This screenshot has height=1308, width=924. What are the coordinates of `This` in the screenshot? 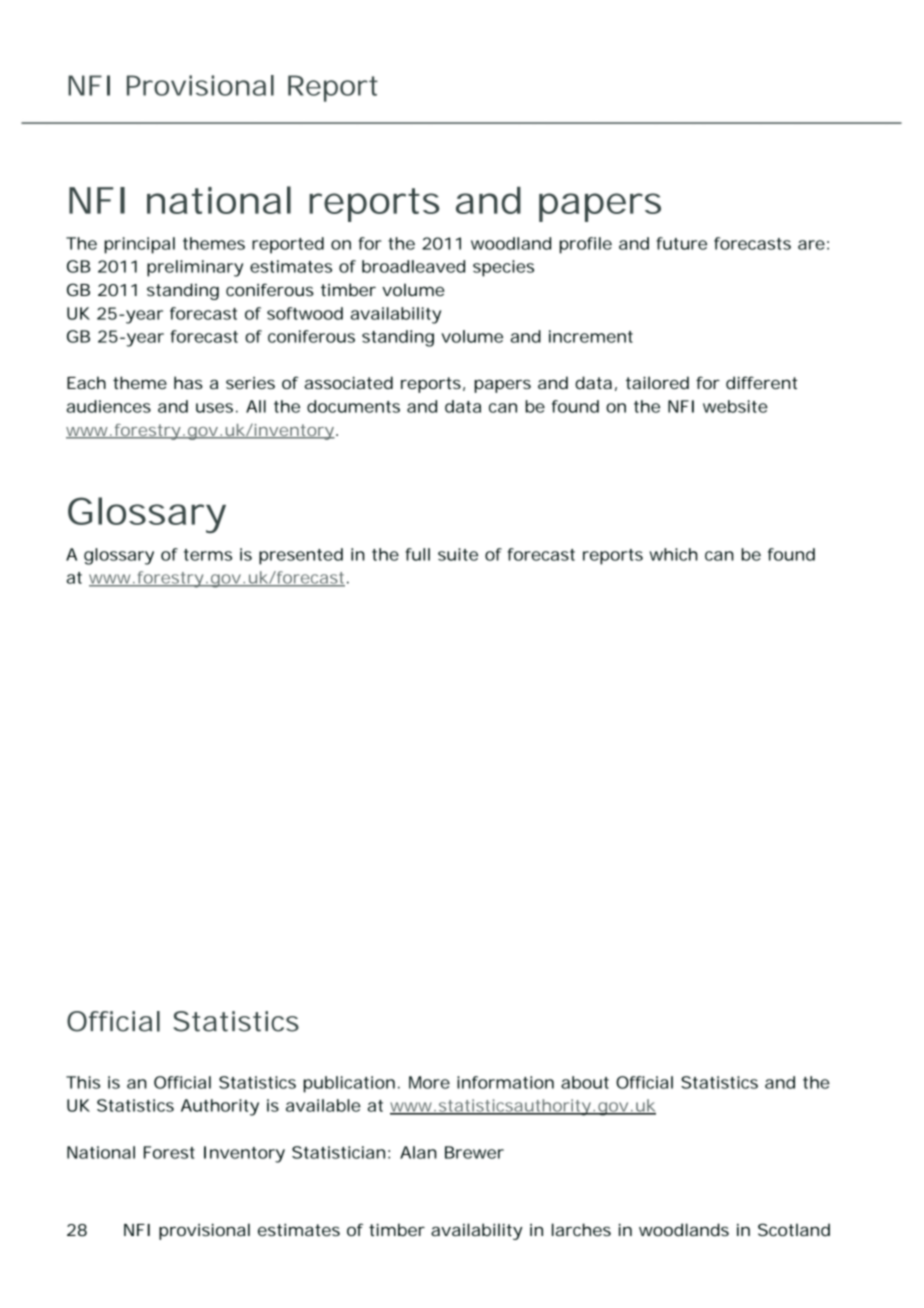 It's located at (83, 1082).
